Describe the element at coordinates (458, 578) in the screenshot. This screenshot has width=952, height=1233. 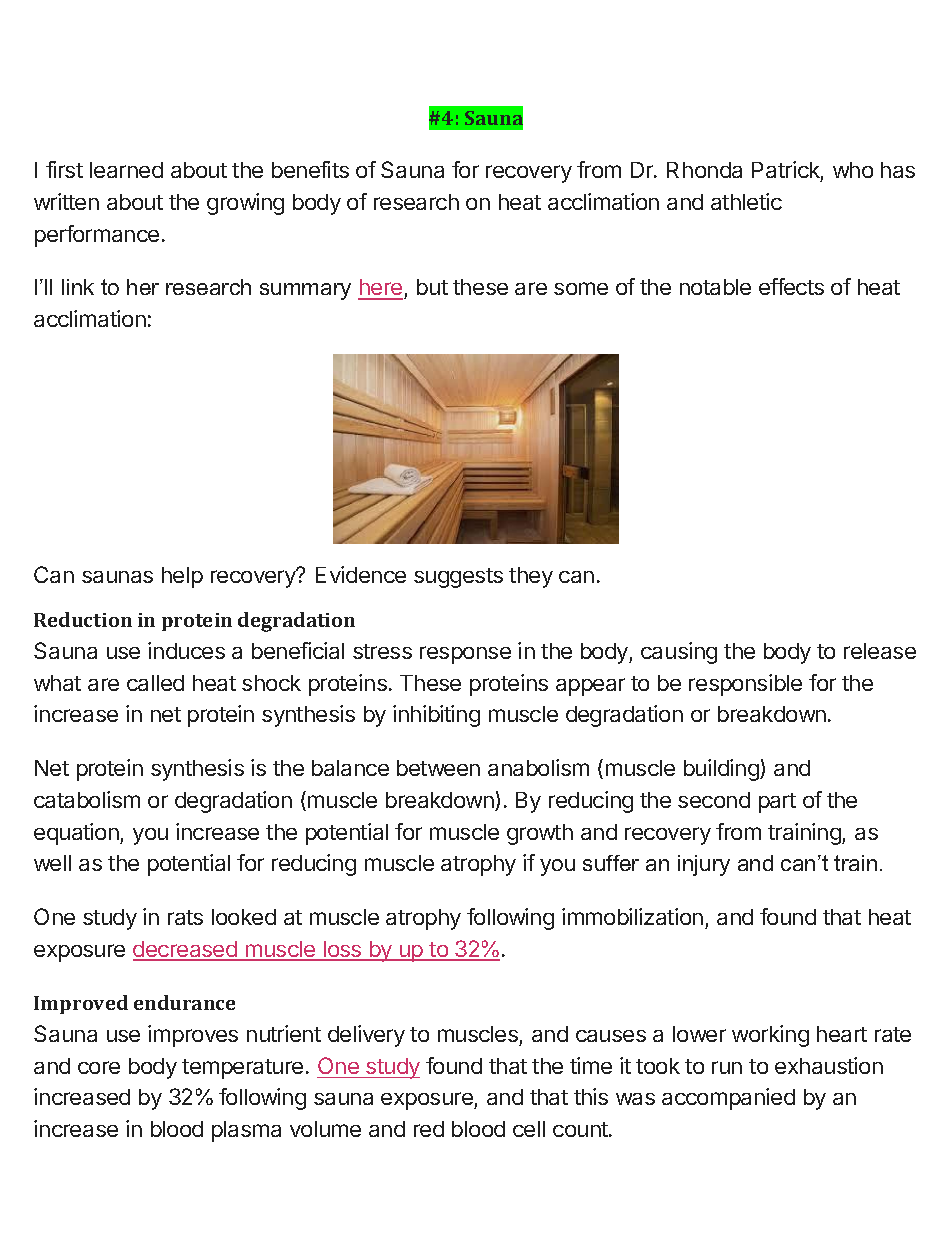
I see `suggests` at that location.
